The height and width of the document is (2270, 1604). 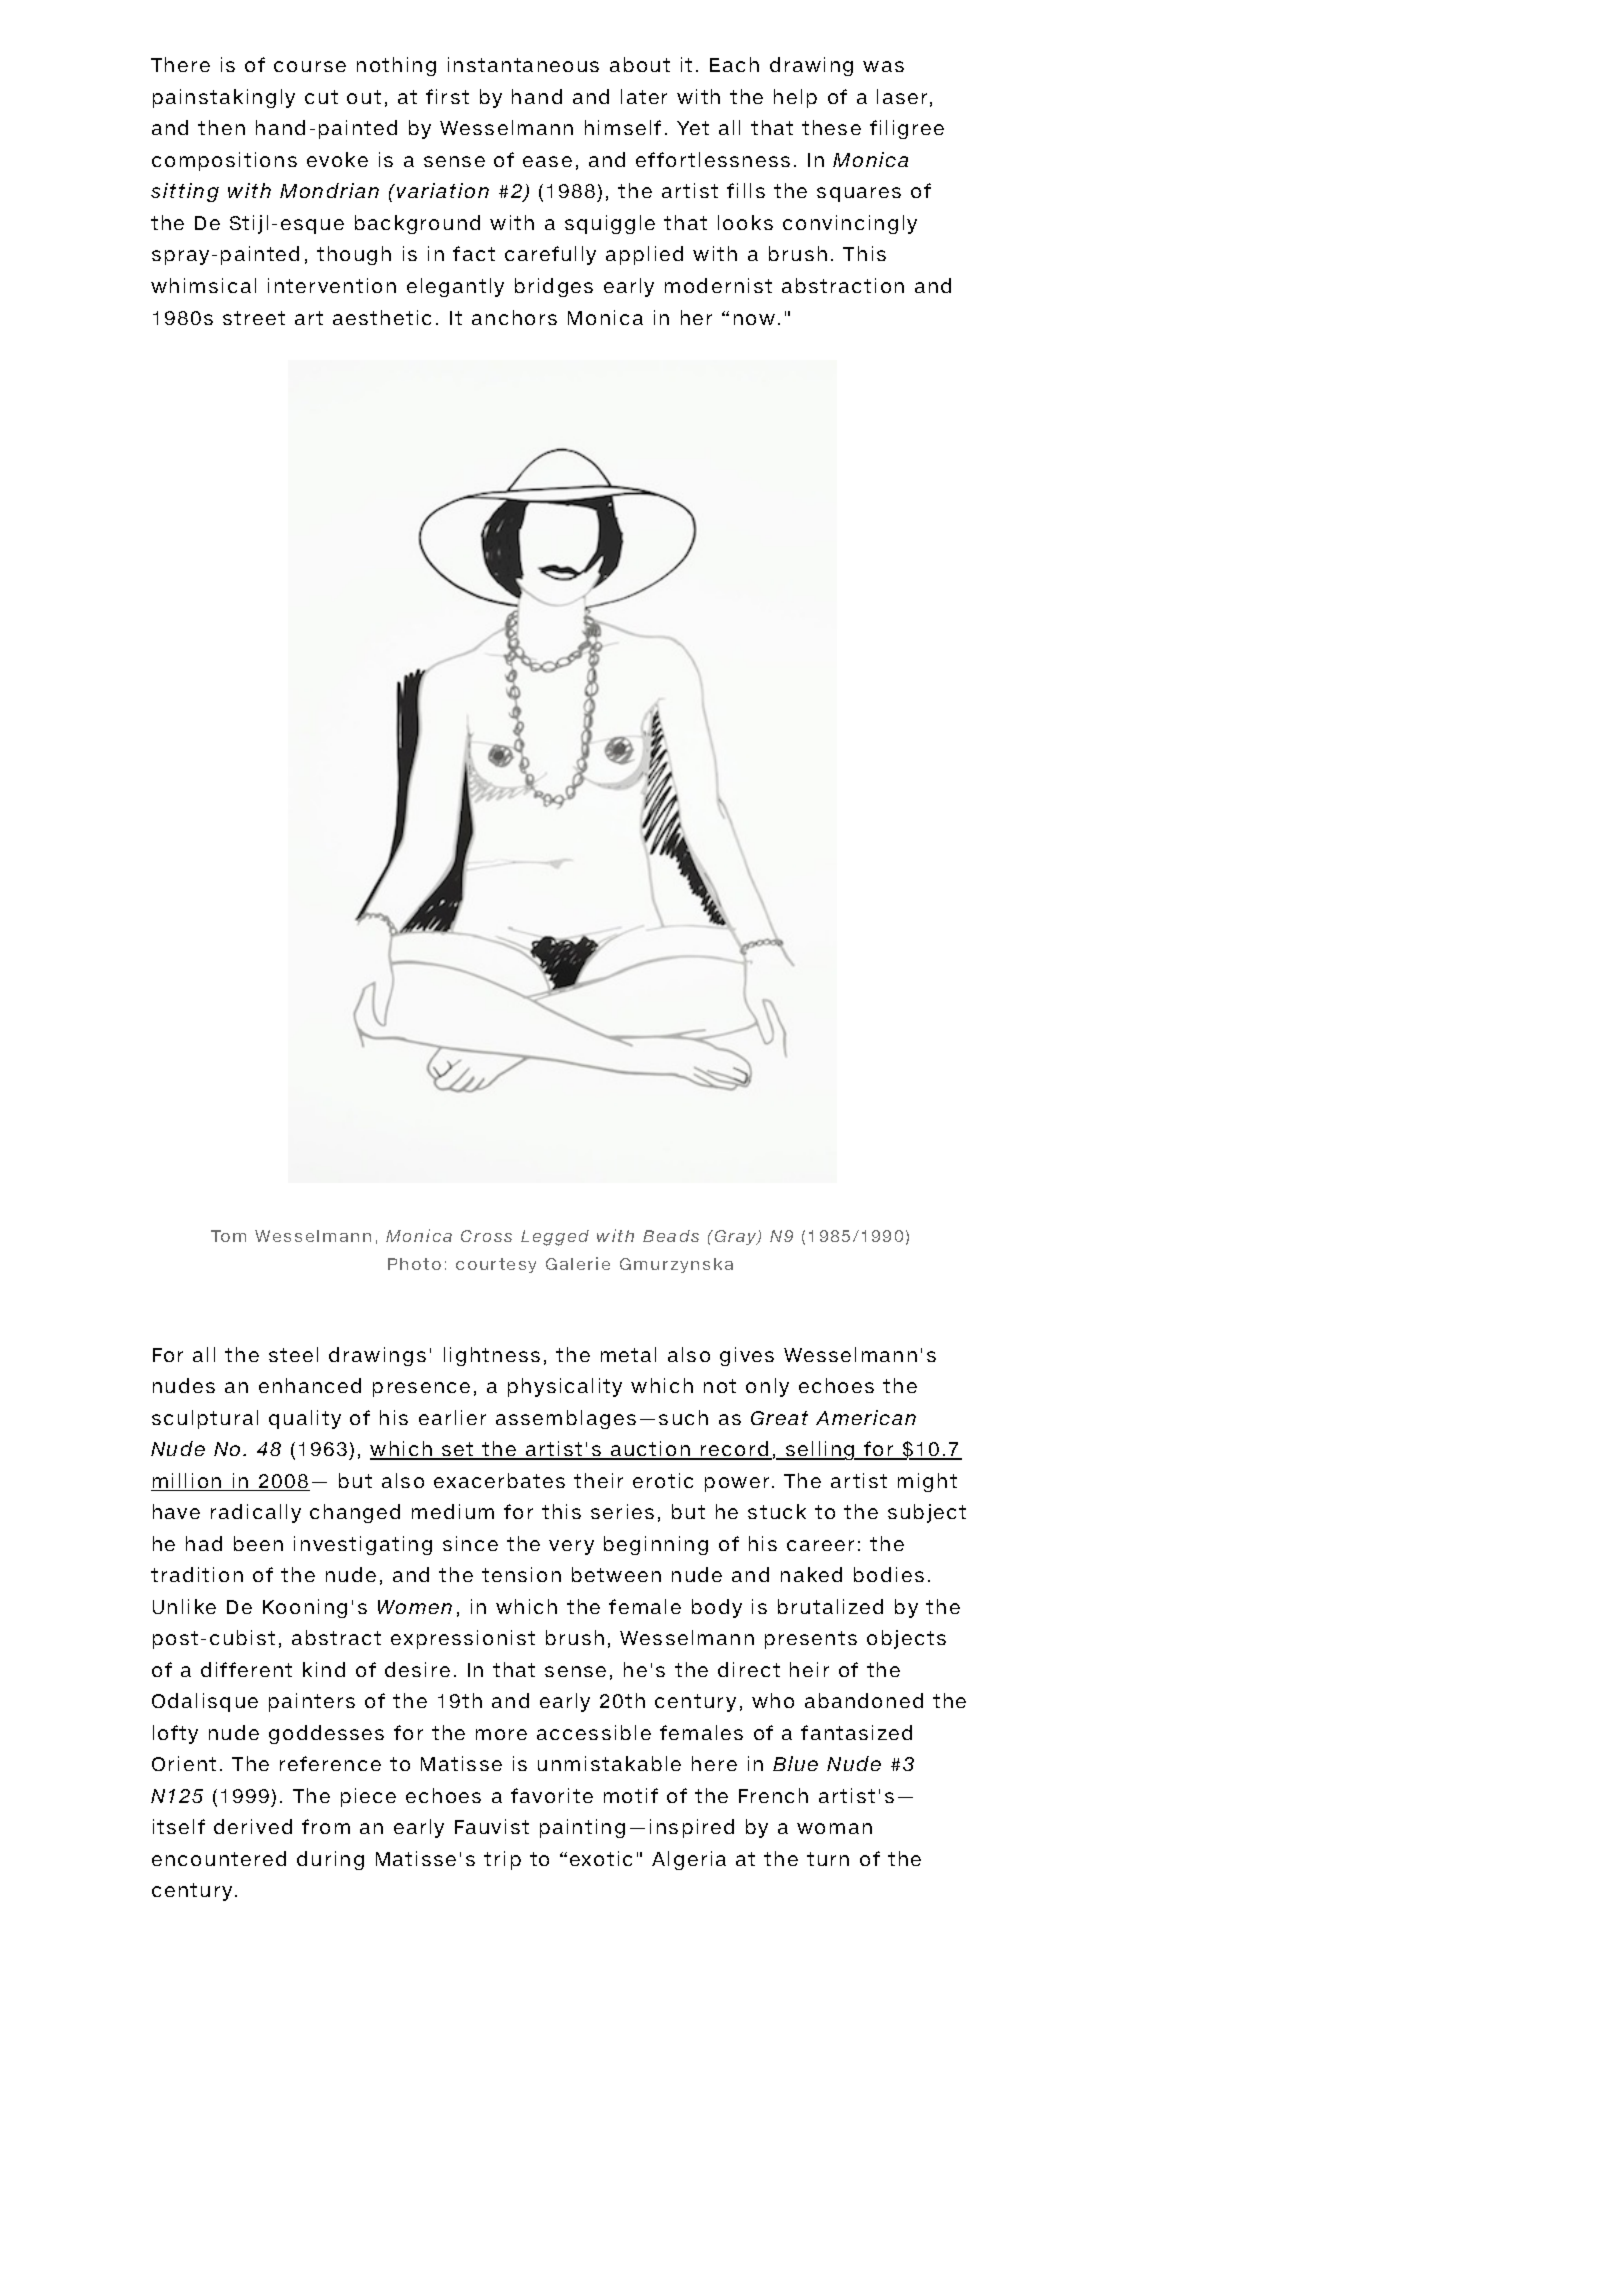 I want to click on derived, so click(x=253, y=1826).
